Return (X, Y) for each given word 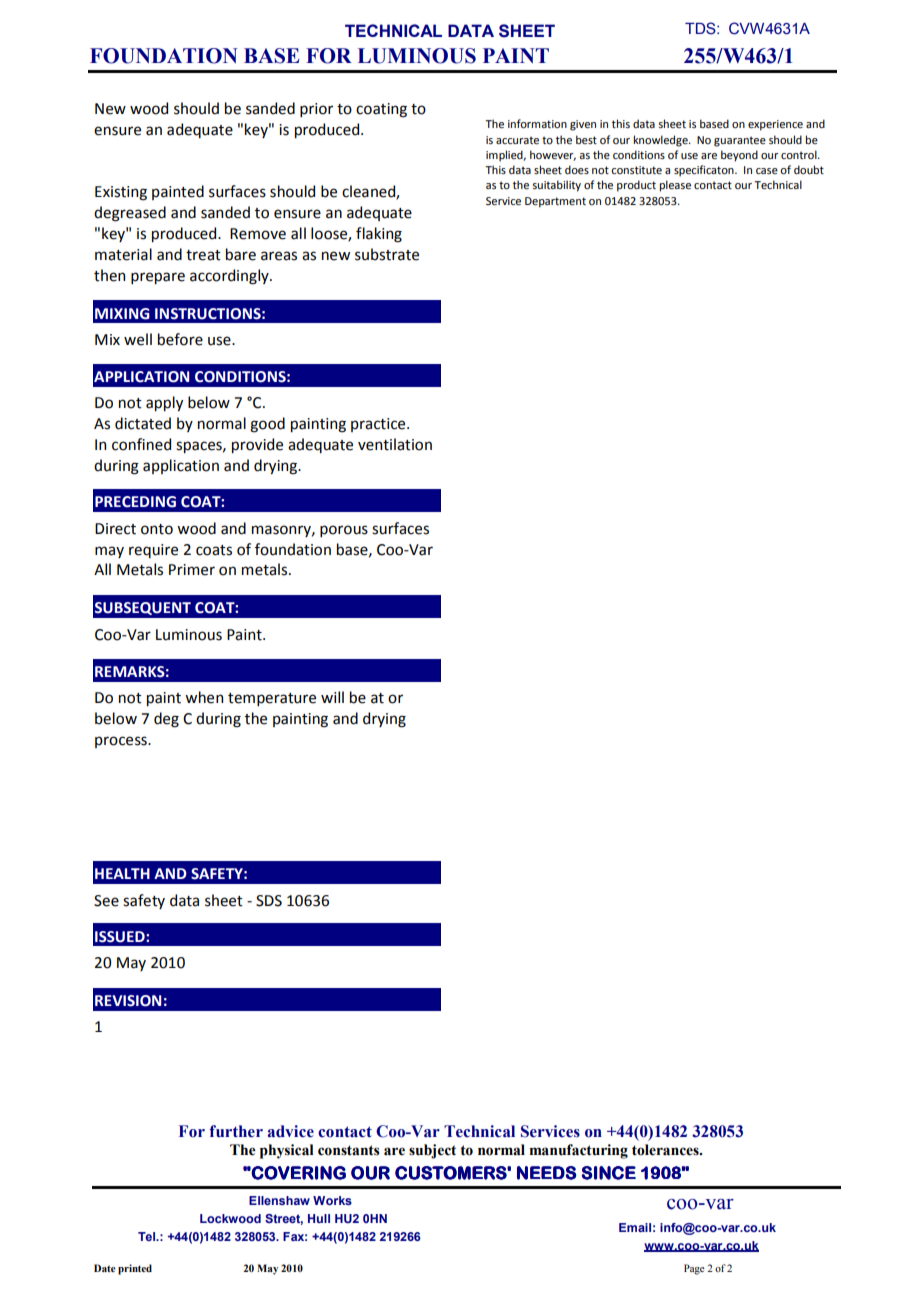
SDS (269, 901)
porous (344, 531)
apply (164, 403)
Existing (121, 193)
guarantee (740, 141)
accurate (517, 140)
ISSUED (121, 937)
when (204, 697)
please (675, 186)
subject (432, 1151)
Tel (147, 1236)
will (332, 697)
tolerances (666, 1150)
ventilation (395, 444)
